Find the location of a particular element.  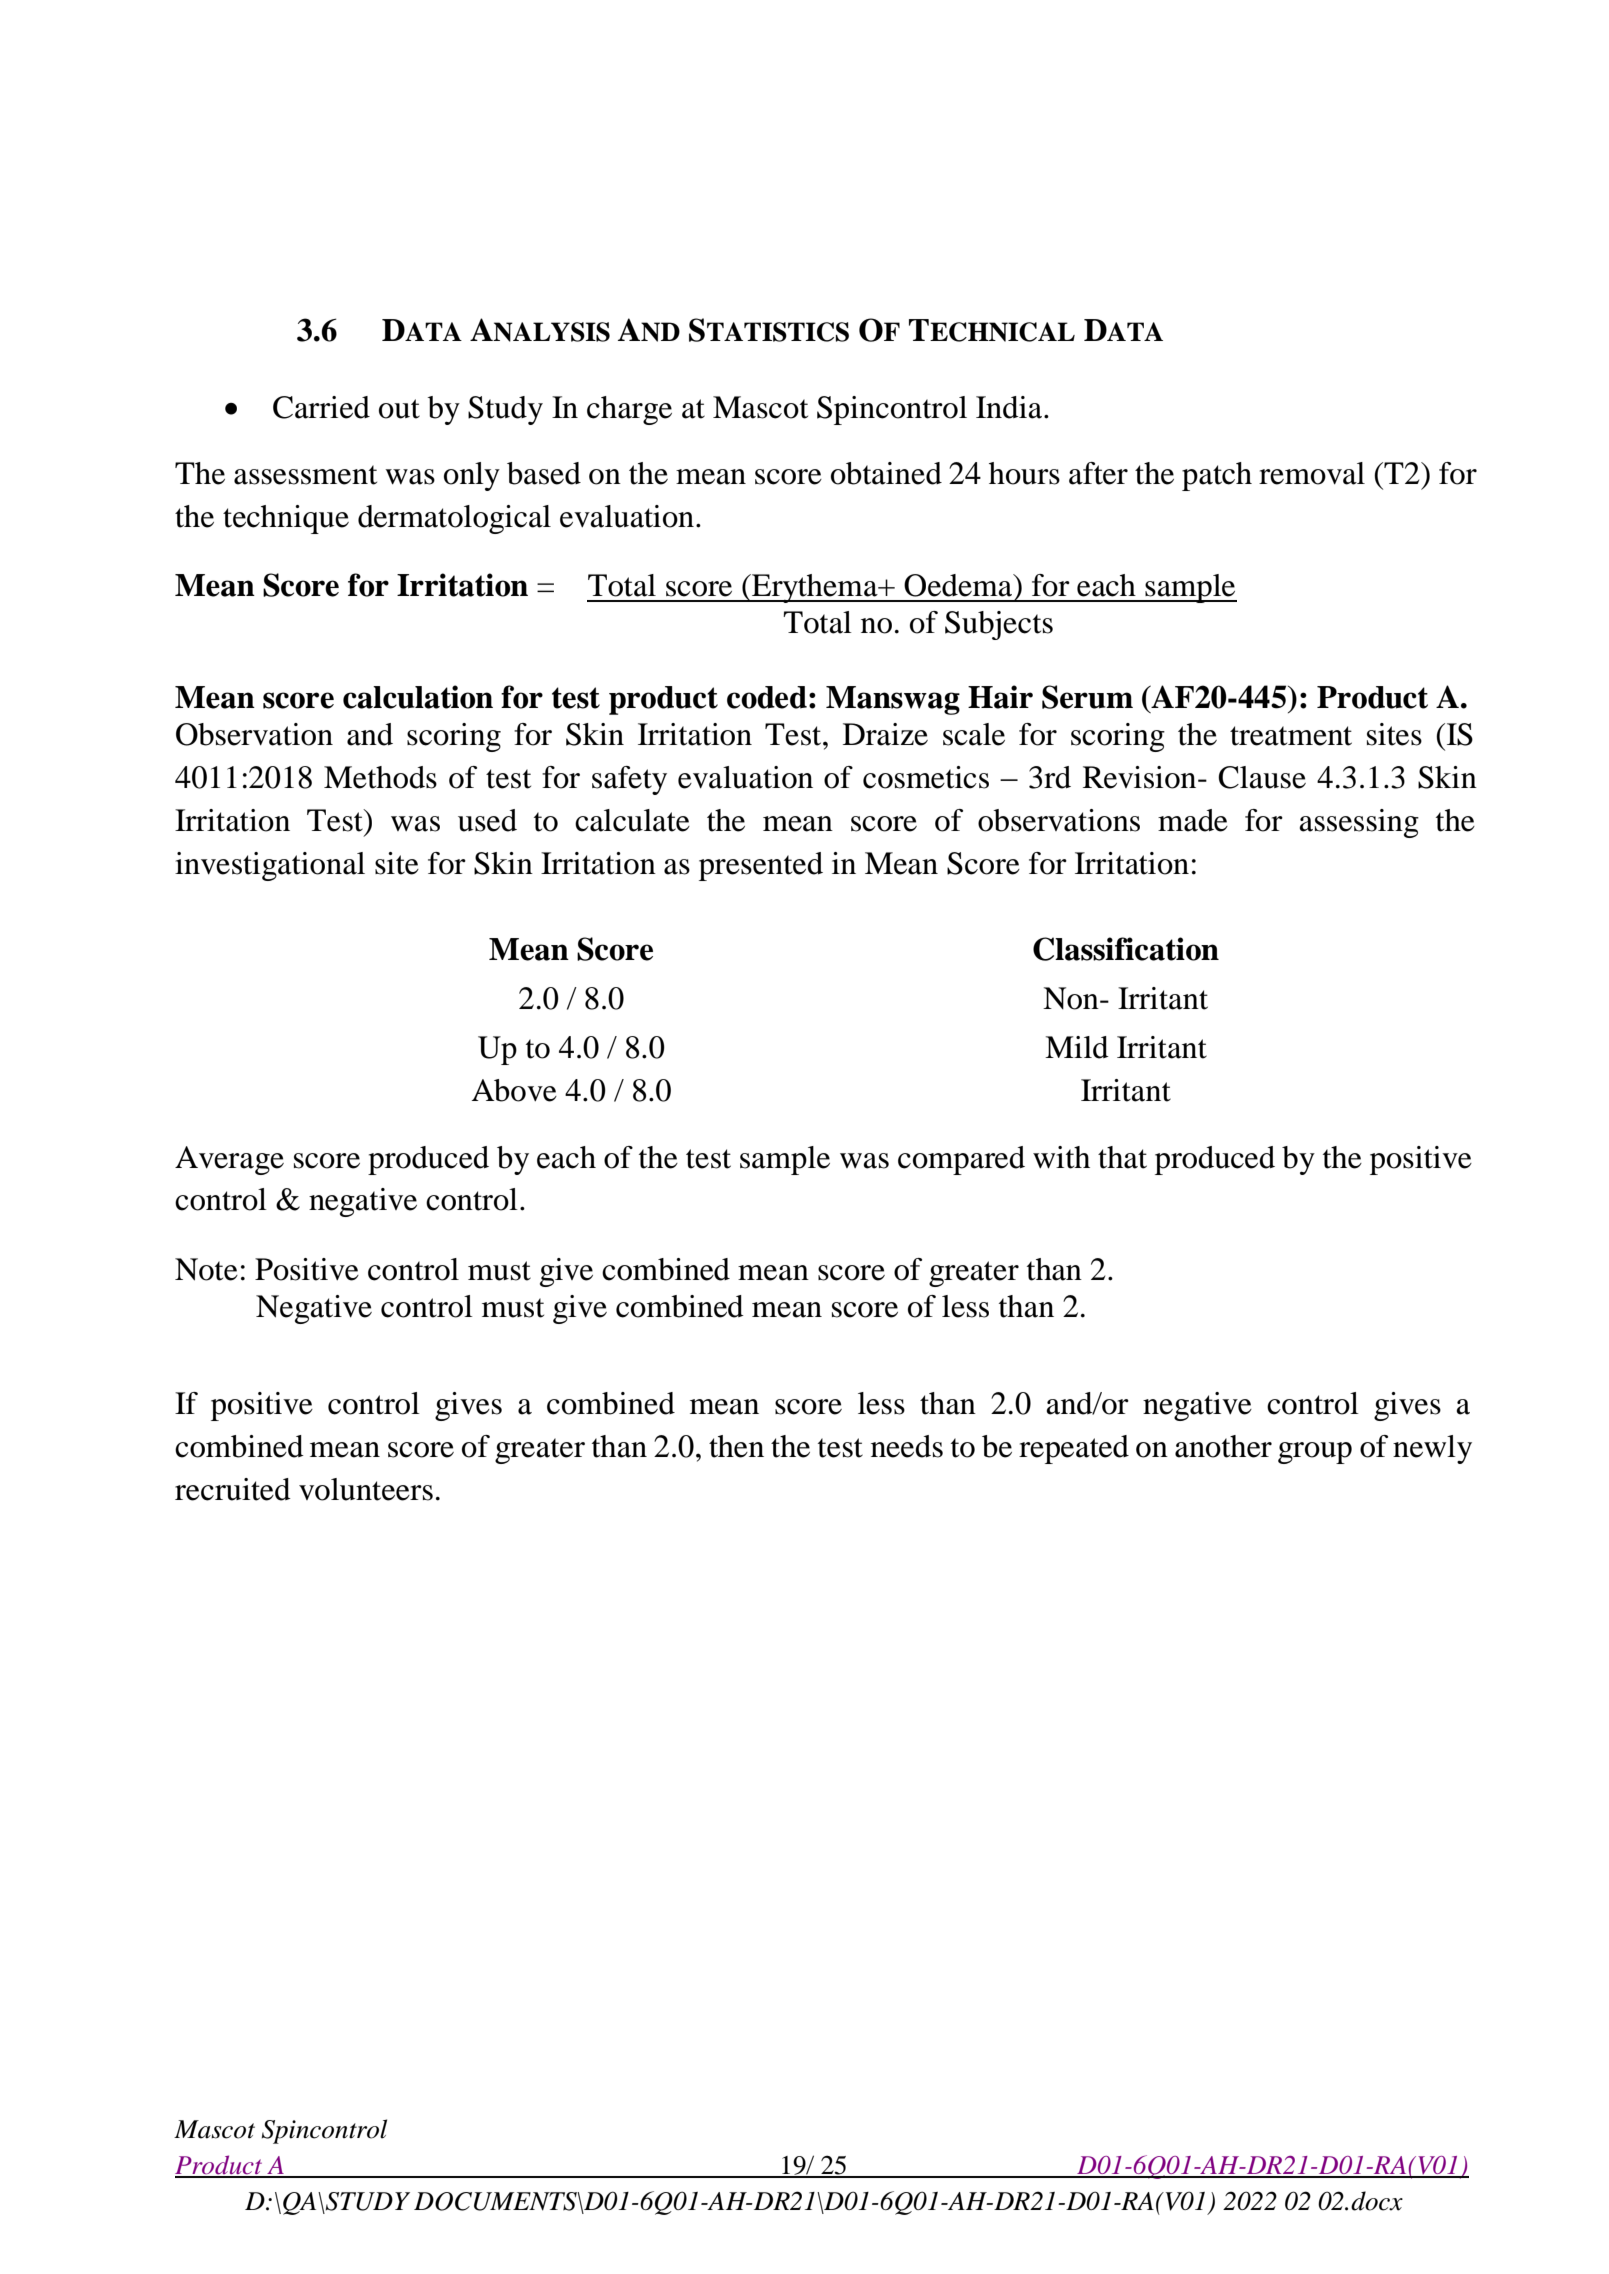

compared is located at coordinates (961, 1160).
